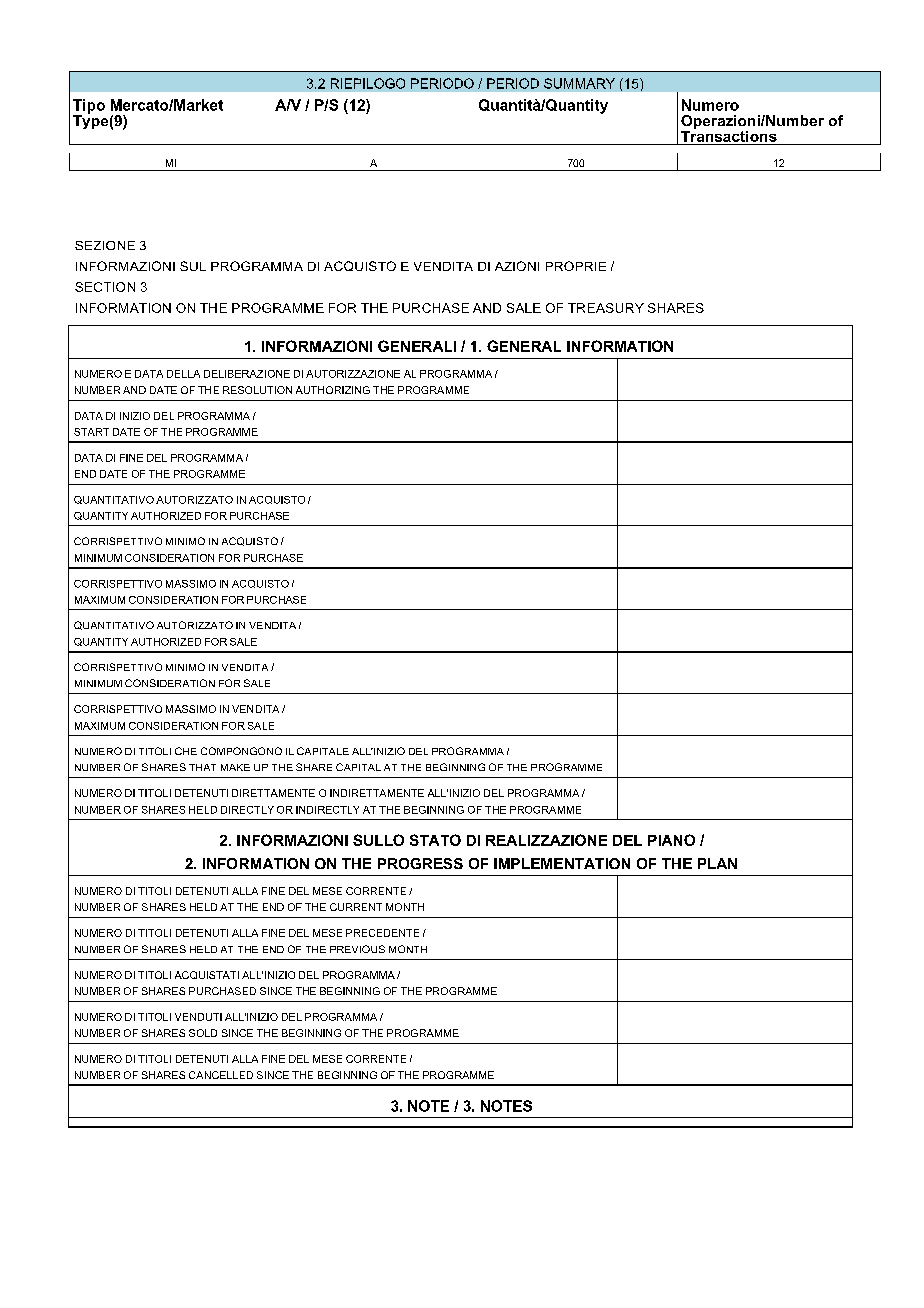  What do you see at coordinates (357, 949) in the screenshot?
I see `PREVIOUS` at bounding box center [357, 949].
